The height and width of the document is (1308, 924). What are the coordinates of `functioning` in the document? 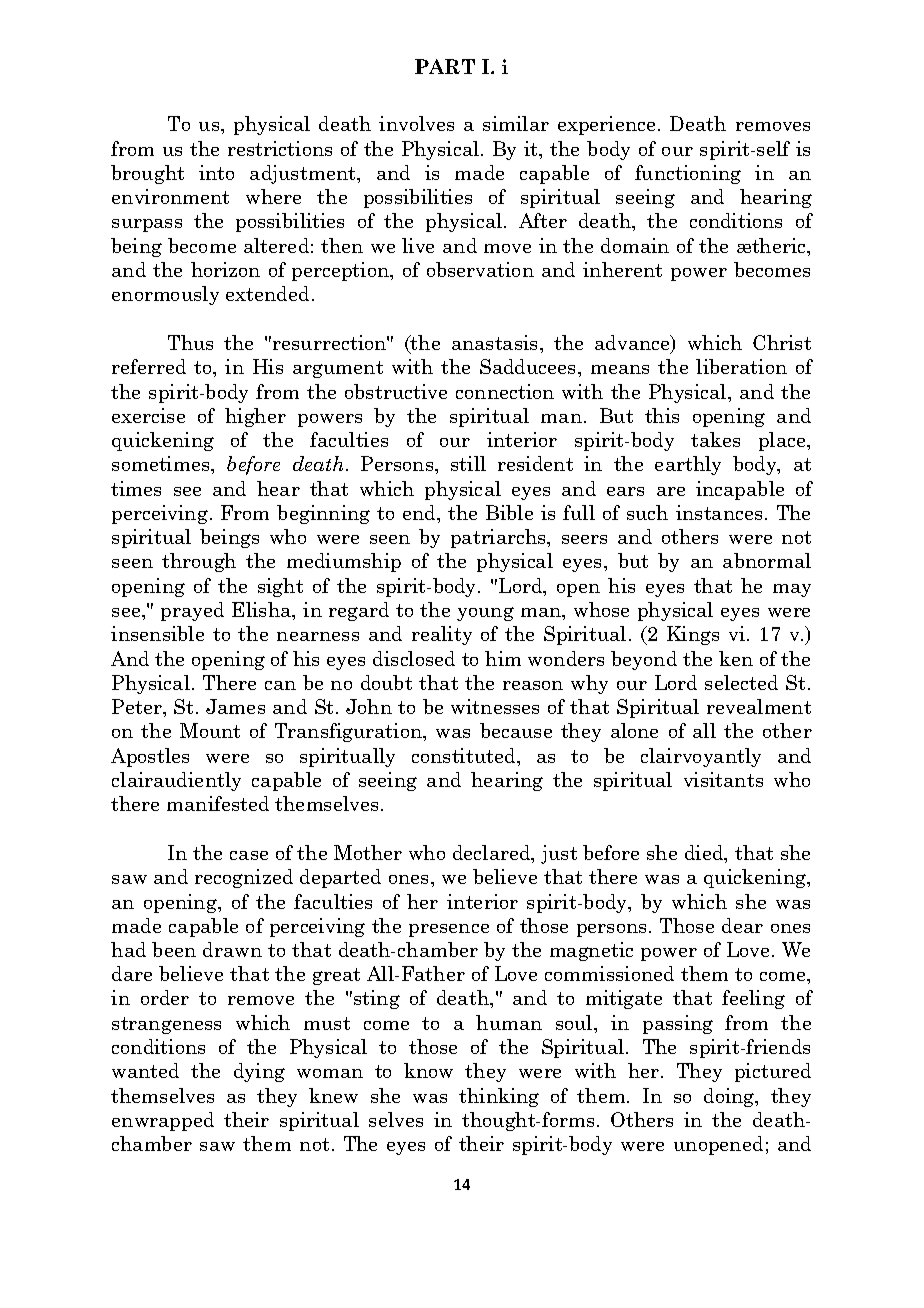 It's located at (688, 174).
